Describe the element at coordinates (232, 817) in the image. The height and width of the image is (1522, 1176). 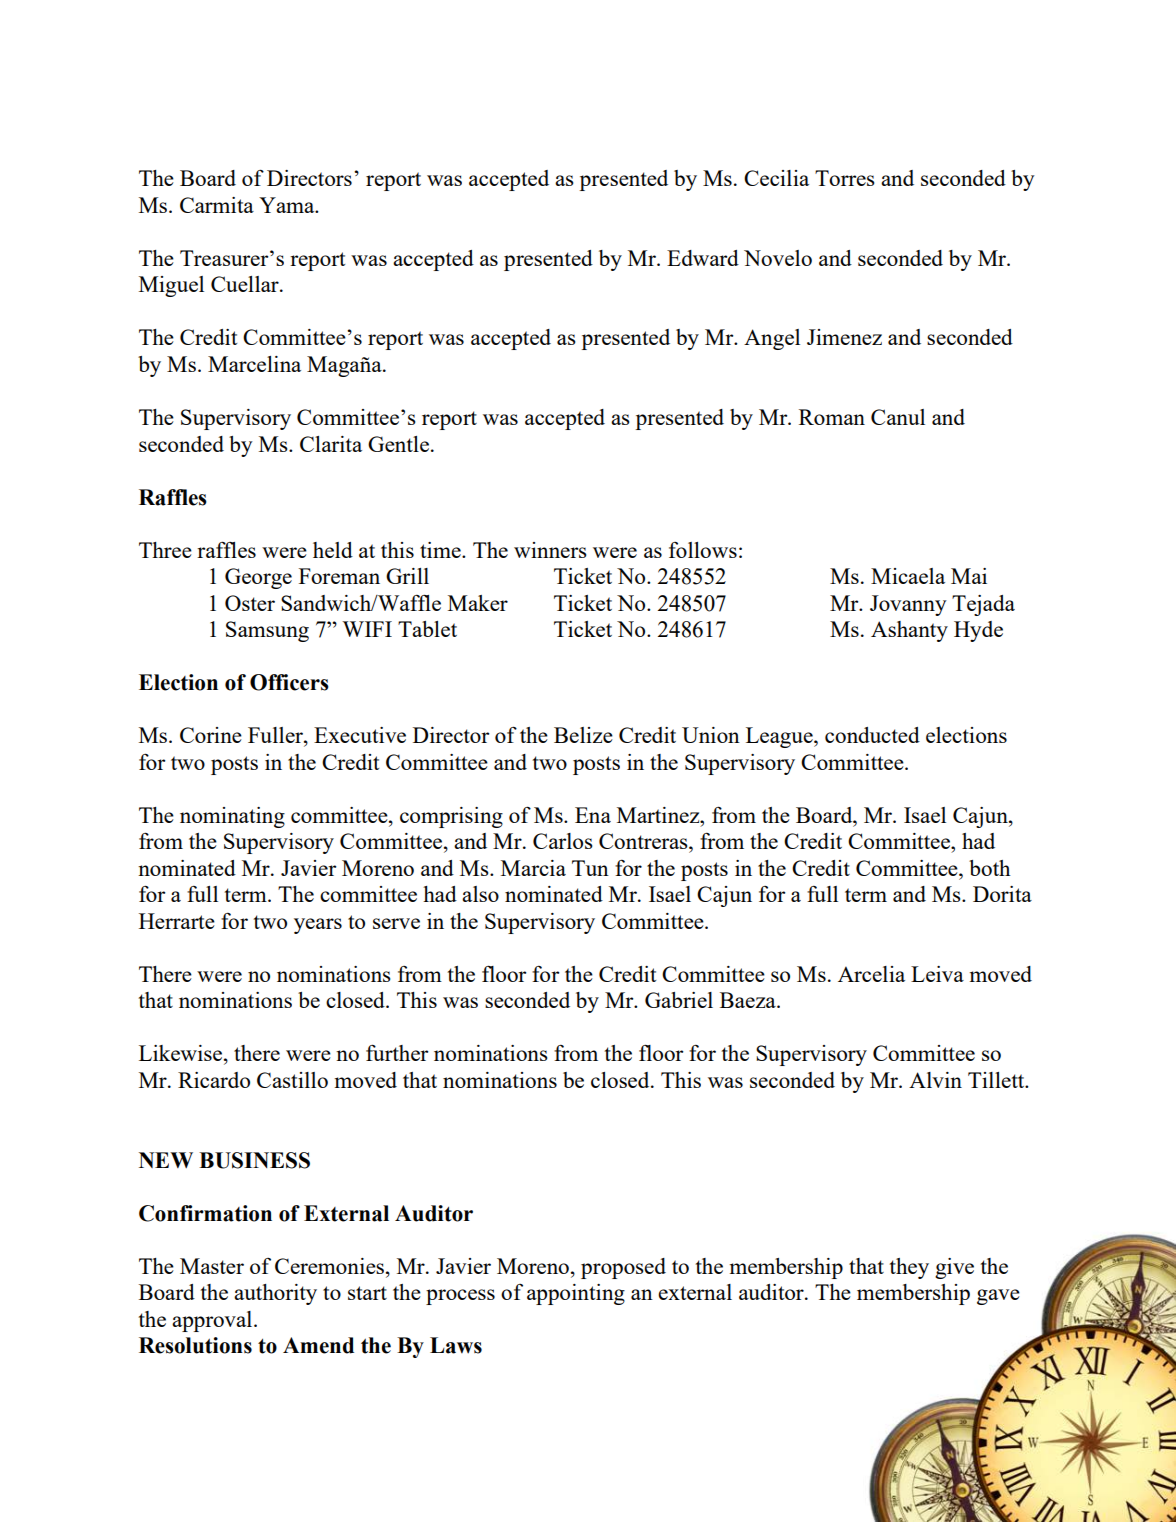
I see `nominating` at that location.
